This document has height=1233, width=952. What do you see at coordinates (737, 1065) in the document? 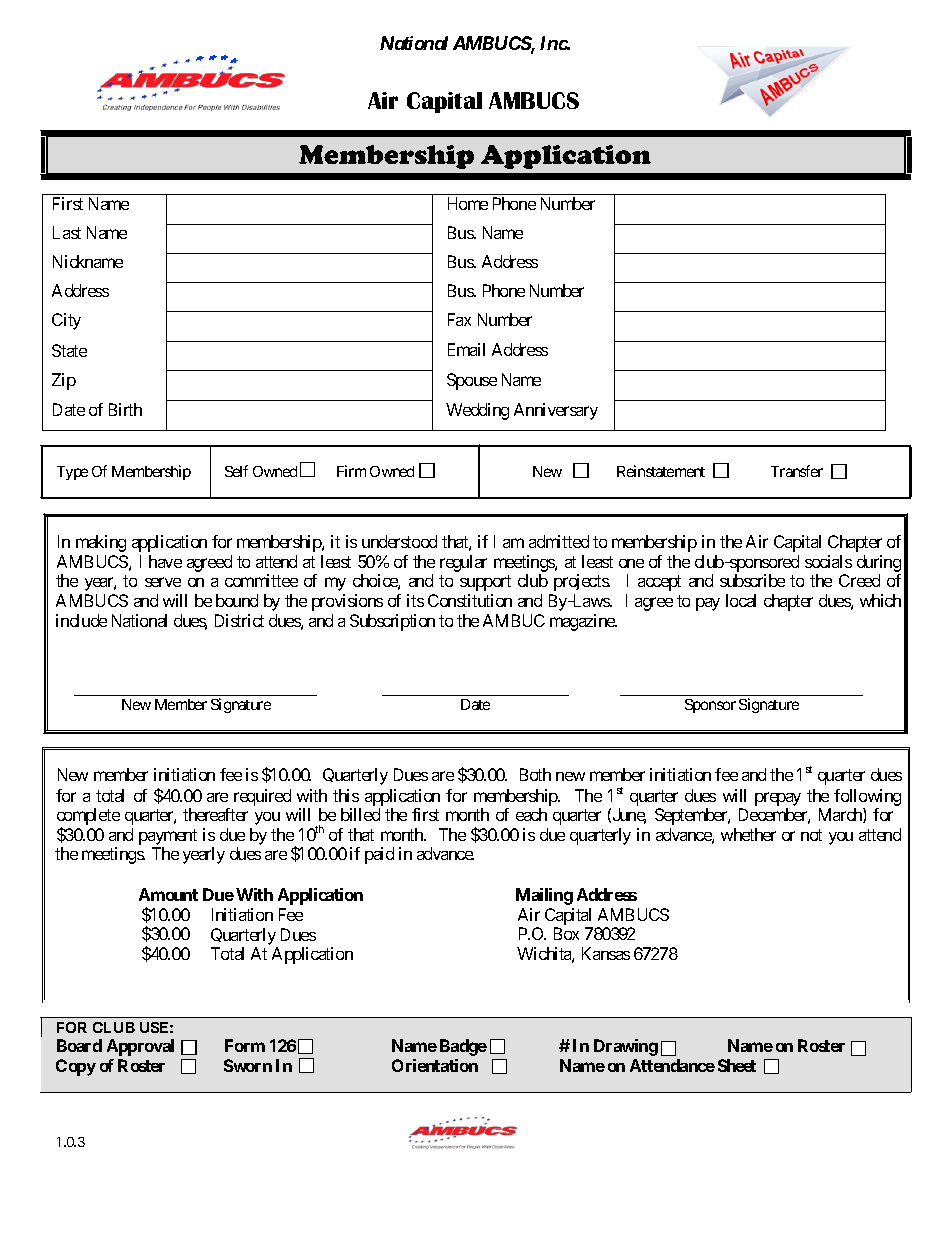
I see `Sheet` at bounding box center [737, 1065].
